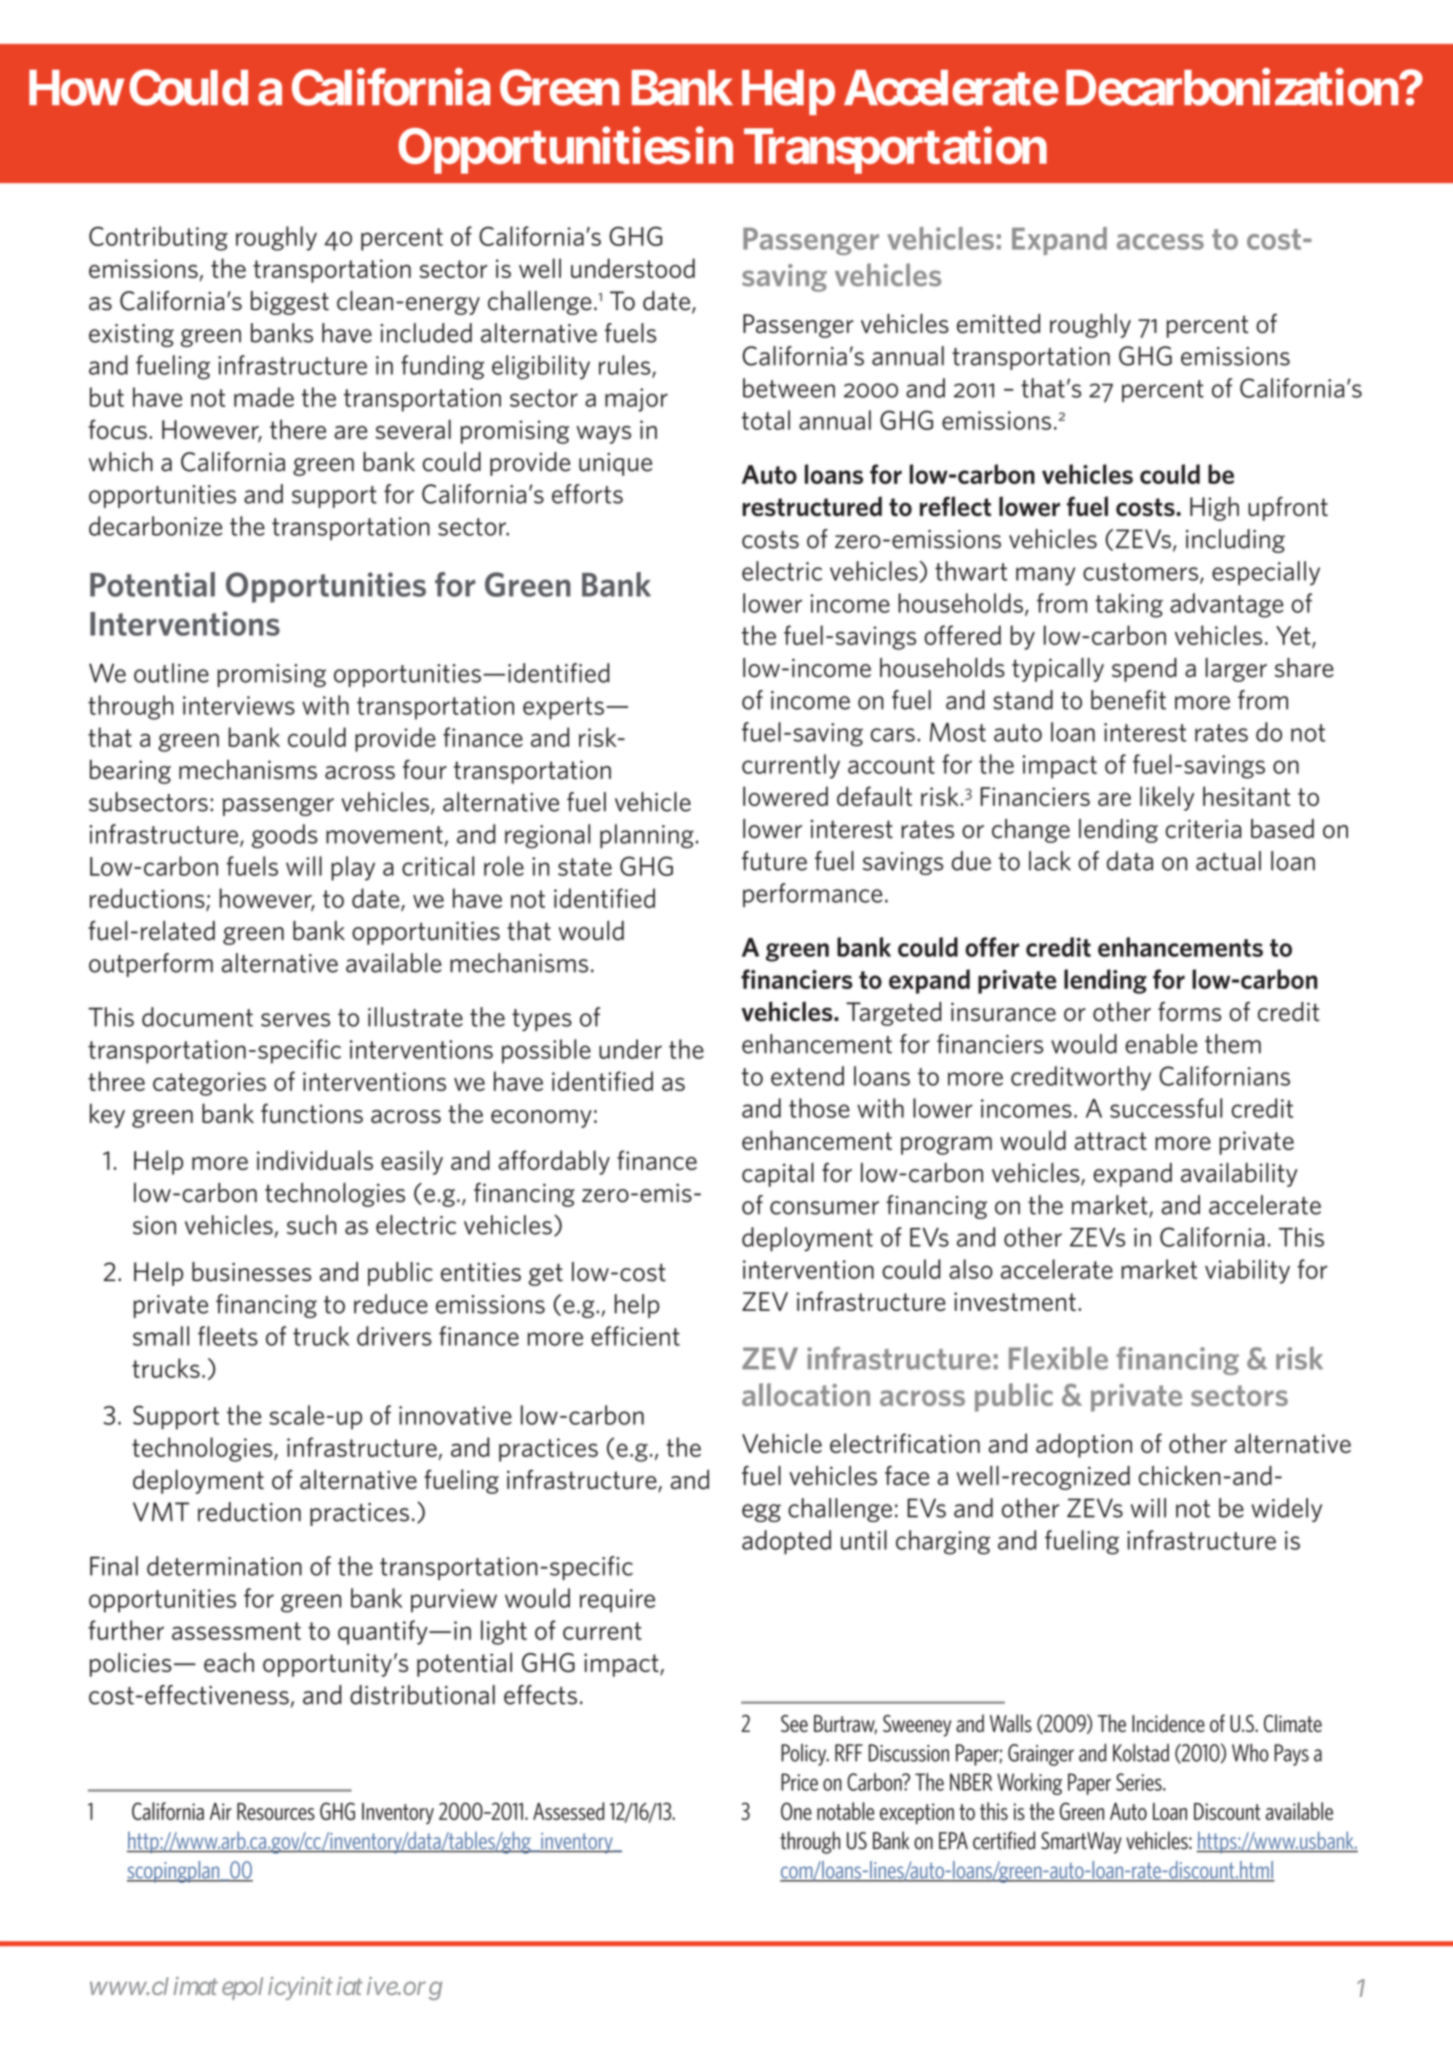 This image has height=2054, width=1453. Describe the element at coordinates (290, 303) in the image. I see `biggest` at that location.
